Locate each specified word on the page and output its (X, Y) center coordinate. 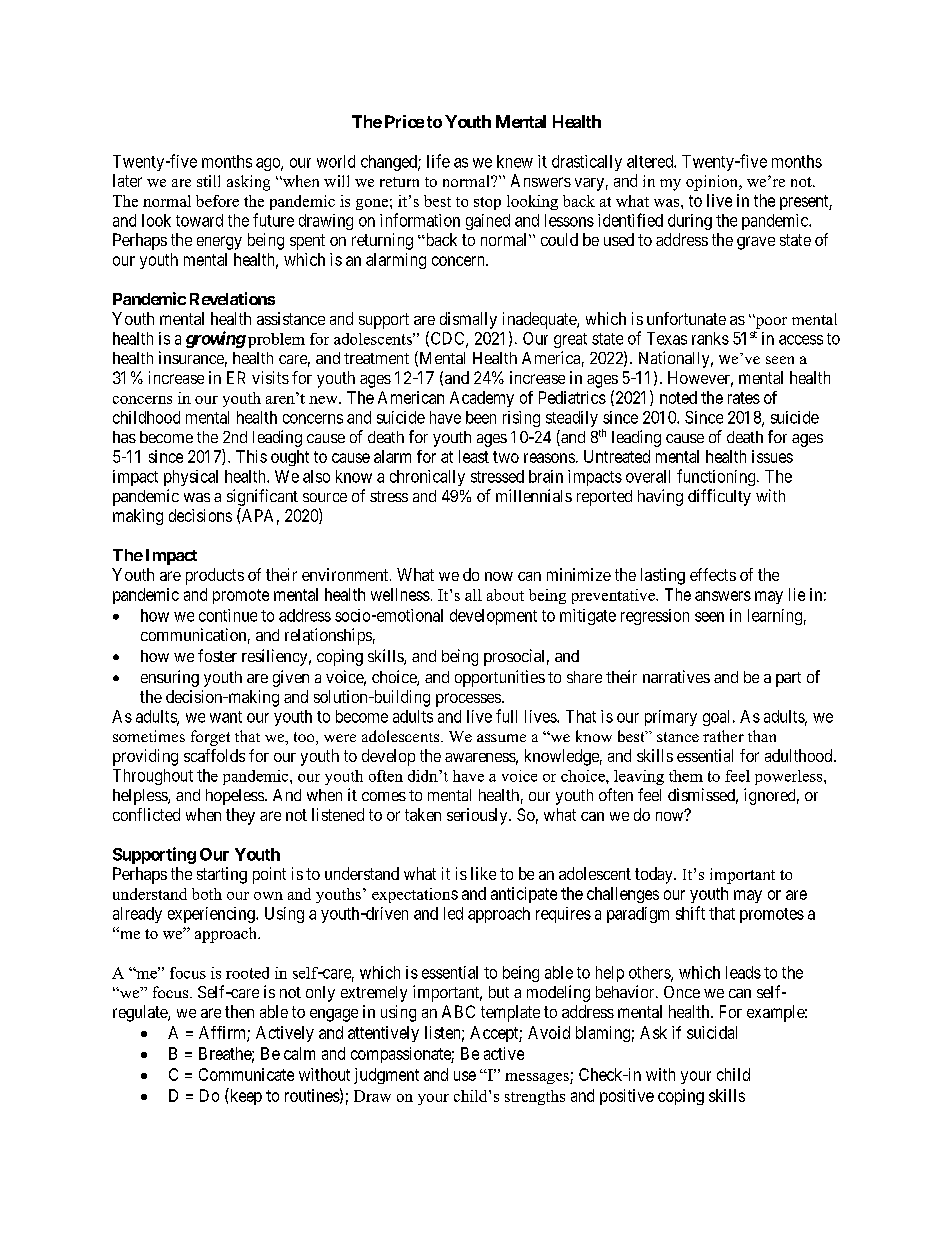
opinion (713, 183)
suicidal (712, 1032)
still (208, 181)
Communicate (246, 1074)
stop (487, 203)
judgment (386, 1076)
